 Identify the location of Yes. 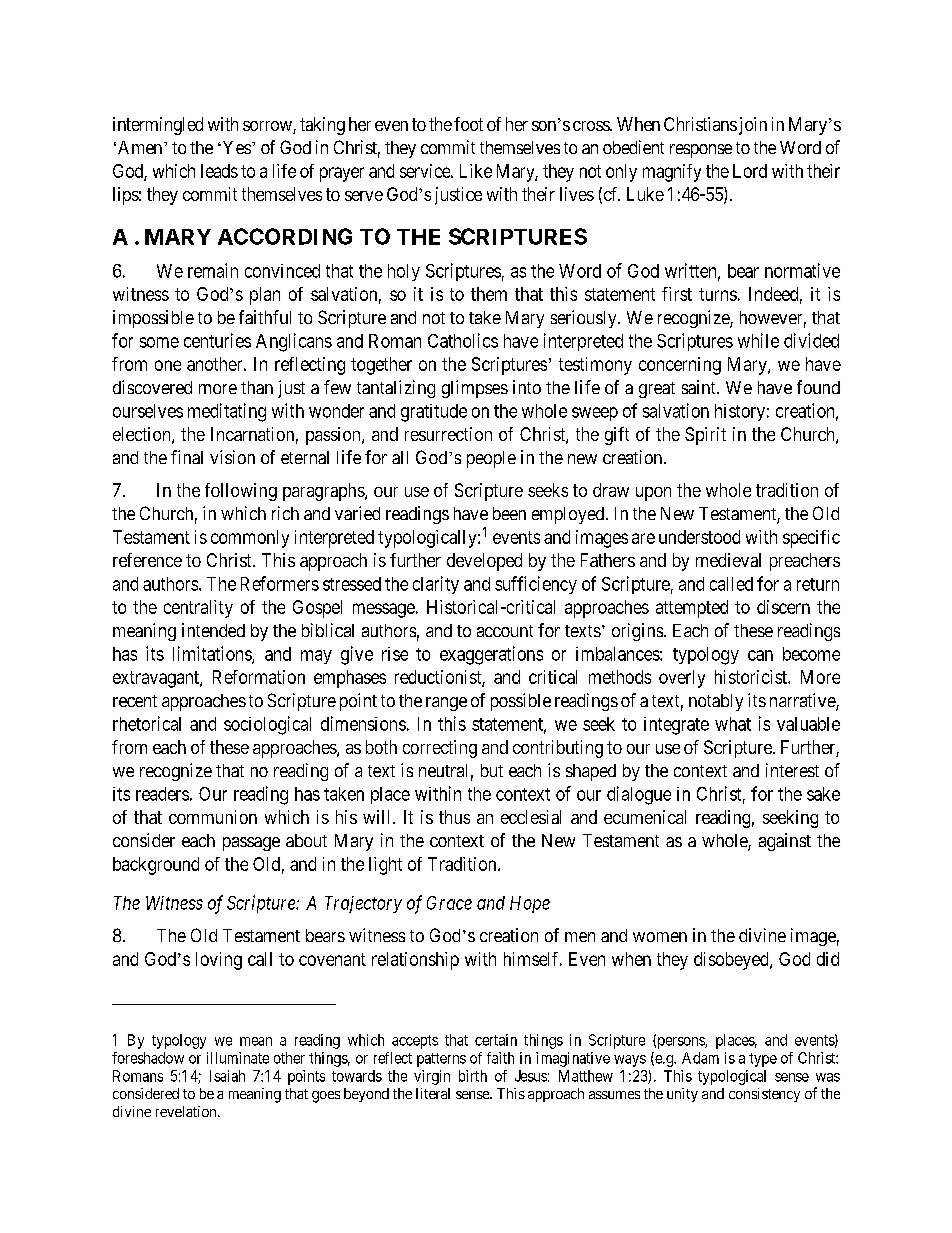
(235, 147).
